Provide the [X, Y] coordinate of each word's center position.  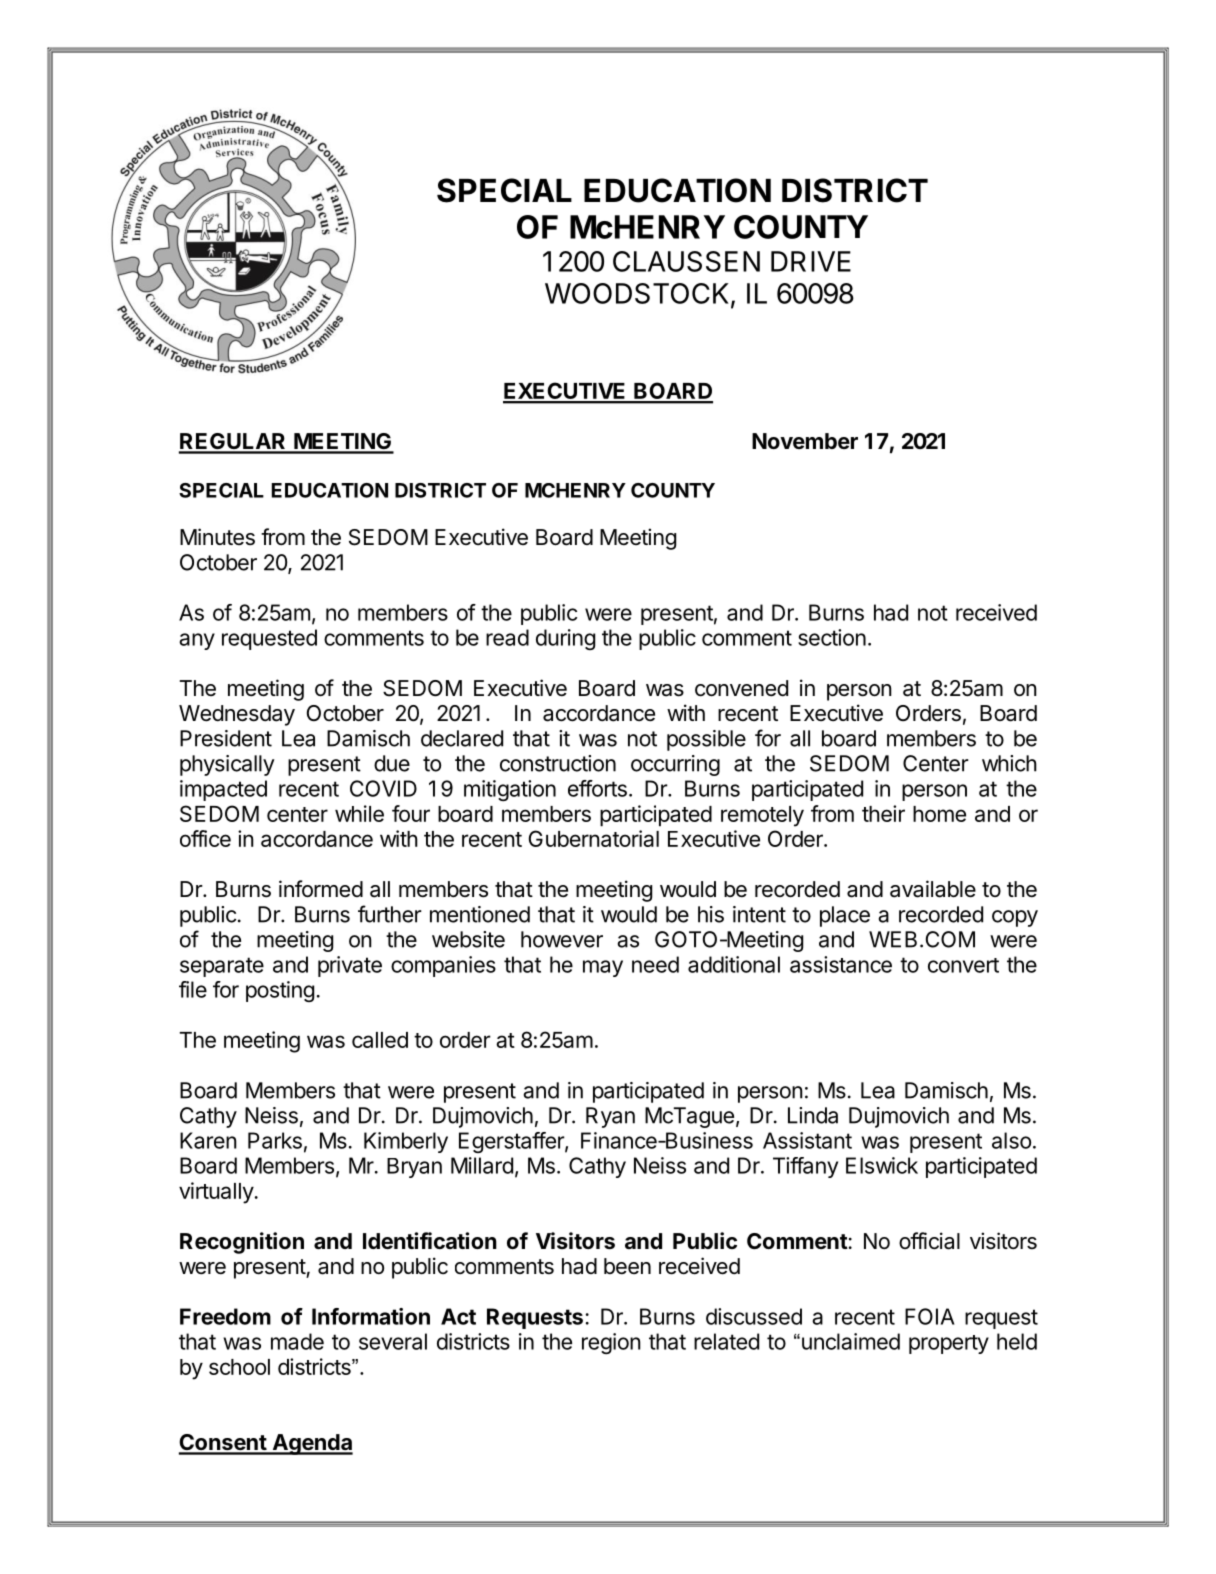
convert [963, 965]
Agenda [311, 1444]
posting [280, 991]
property [949, 1344]
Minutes [217, 537]
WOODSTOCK [638, 294]
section [832, 637]
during [565, 639]
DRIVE [811, 261]
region [611, 1343]
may [603, 968]
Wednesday [237, 715]
